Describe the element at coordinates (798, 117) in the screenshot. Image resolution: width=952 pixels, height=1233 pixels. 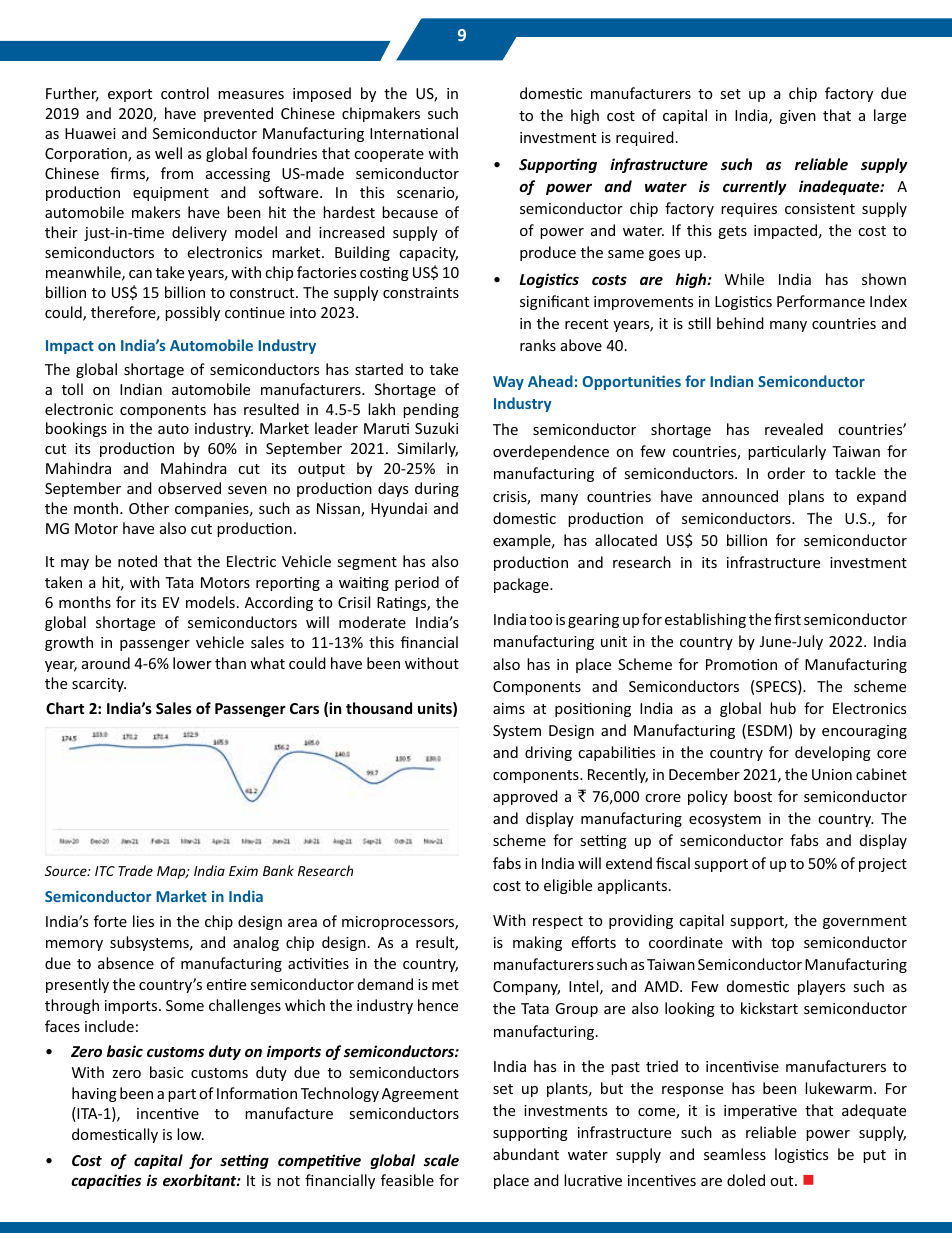
I see `given` at that location.
